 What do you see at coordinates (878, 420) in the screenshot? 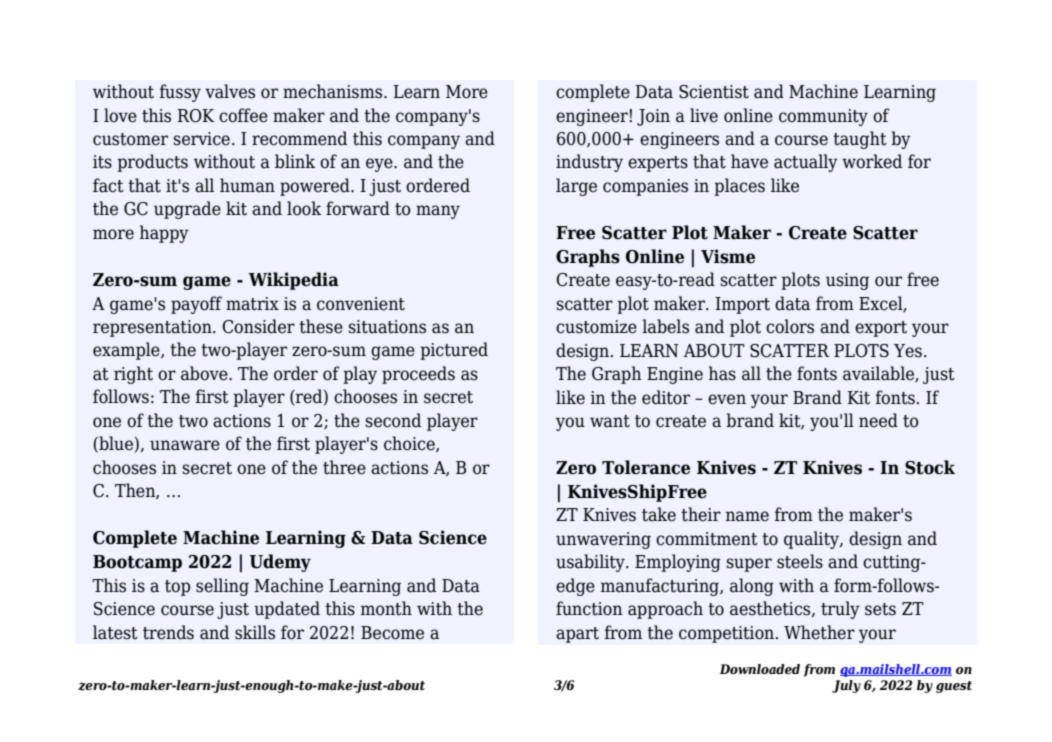
I see `need` at bounding box center [878, 420].
